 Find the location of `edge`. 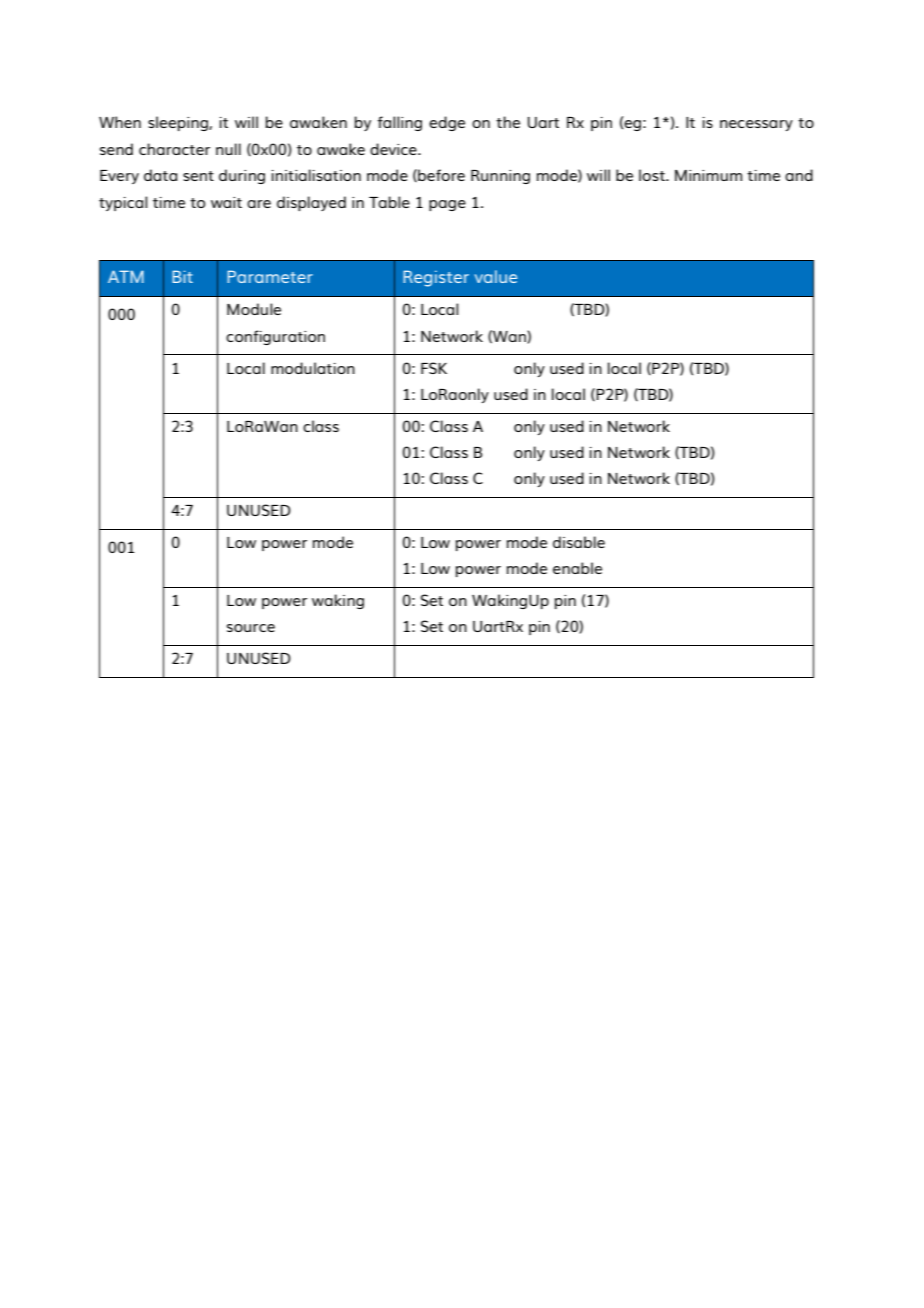

edge is located at coordinates (447, 123).
